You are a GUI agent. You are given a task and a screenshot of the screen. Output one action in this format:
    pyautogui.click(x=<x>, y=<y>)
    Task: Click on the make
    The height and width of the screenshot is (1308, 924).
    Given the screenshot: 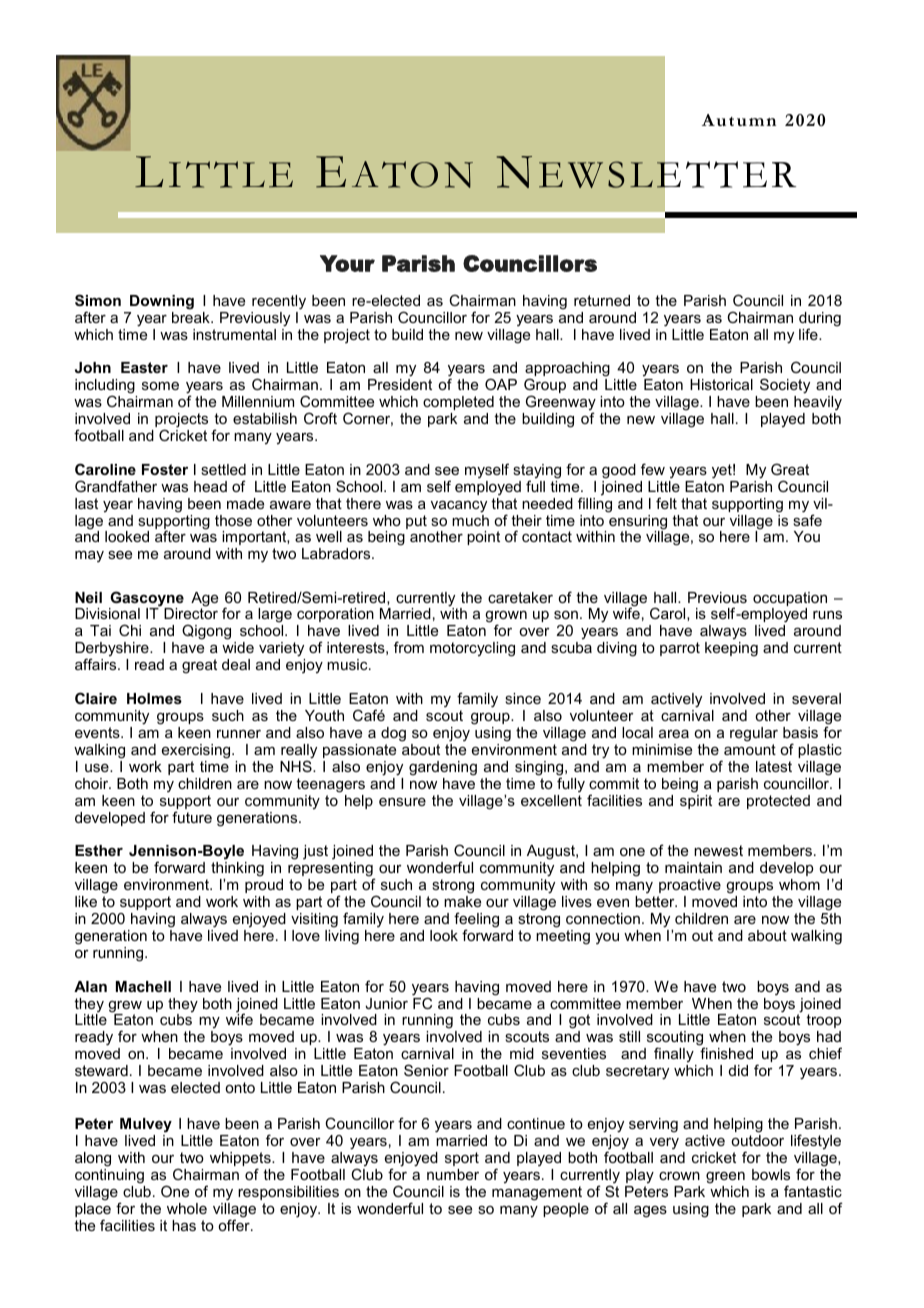 What is the action you would take?
    pyautogui.click(x=462, y=901)
